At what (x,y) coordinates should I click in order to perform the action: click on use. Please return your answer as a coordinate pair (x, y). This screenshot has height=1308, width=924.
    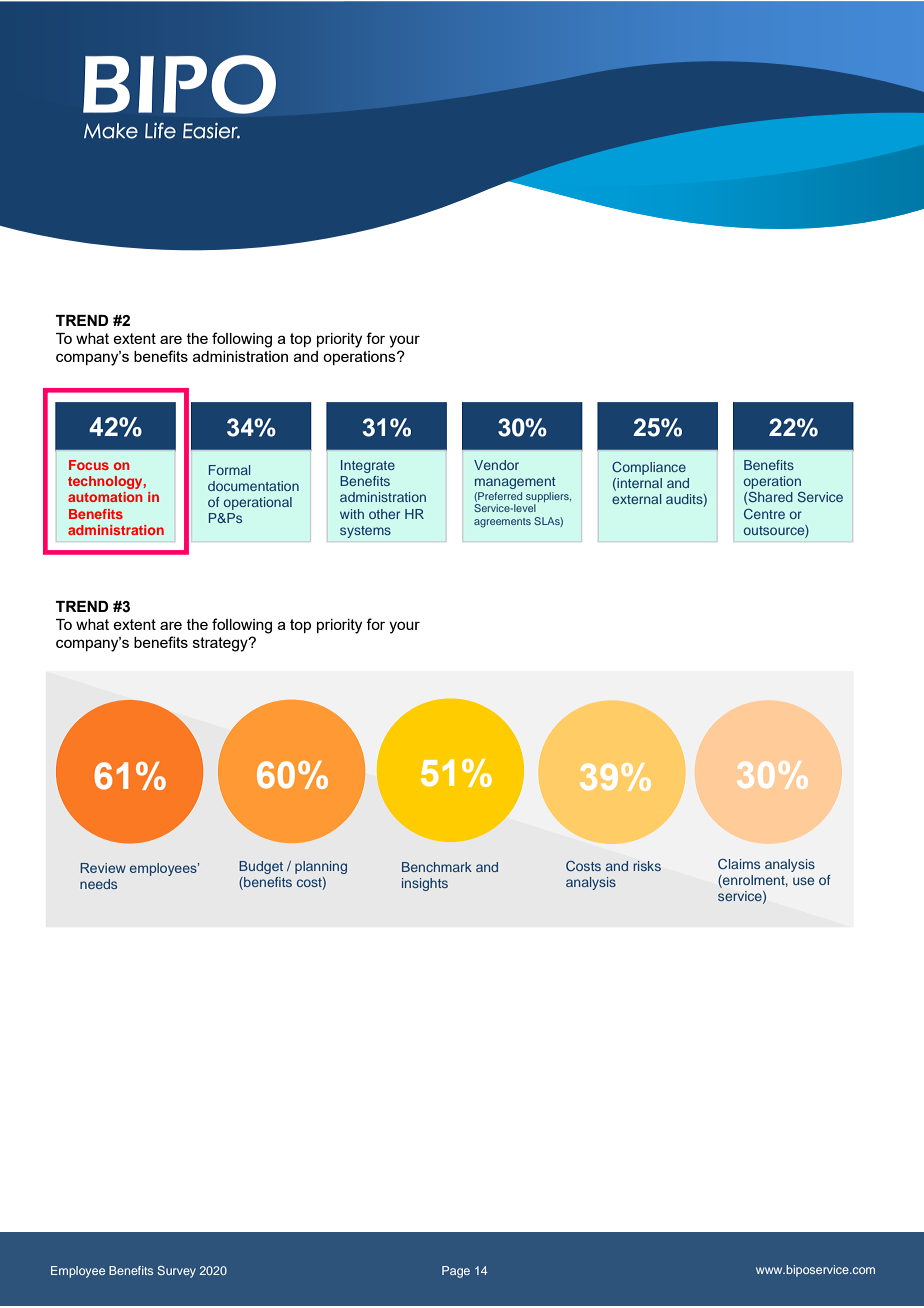
    Looking at the image, I should click on (803, 881).
